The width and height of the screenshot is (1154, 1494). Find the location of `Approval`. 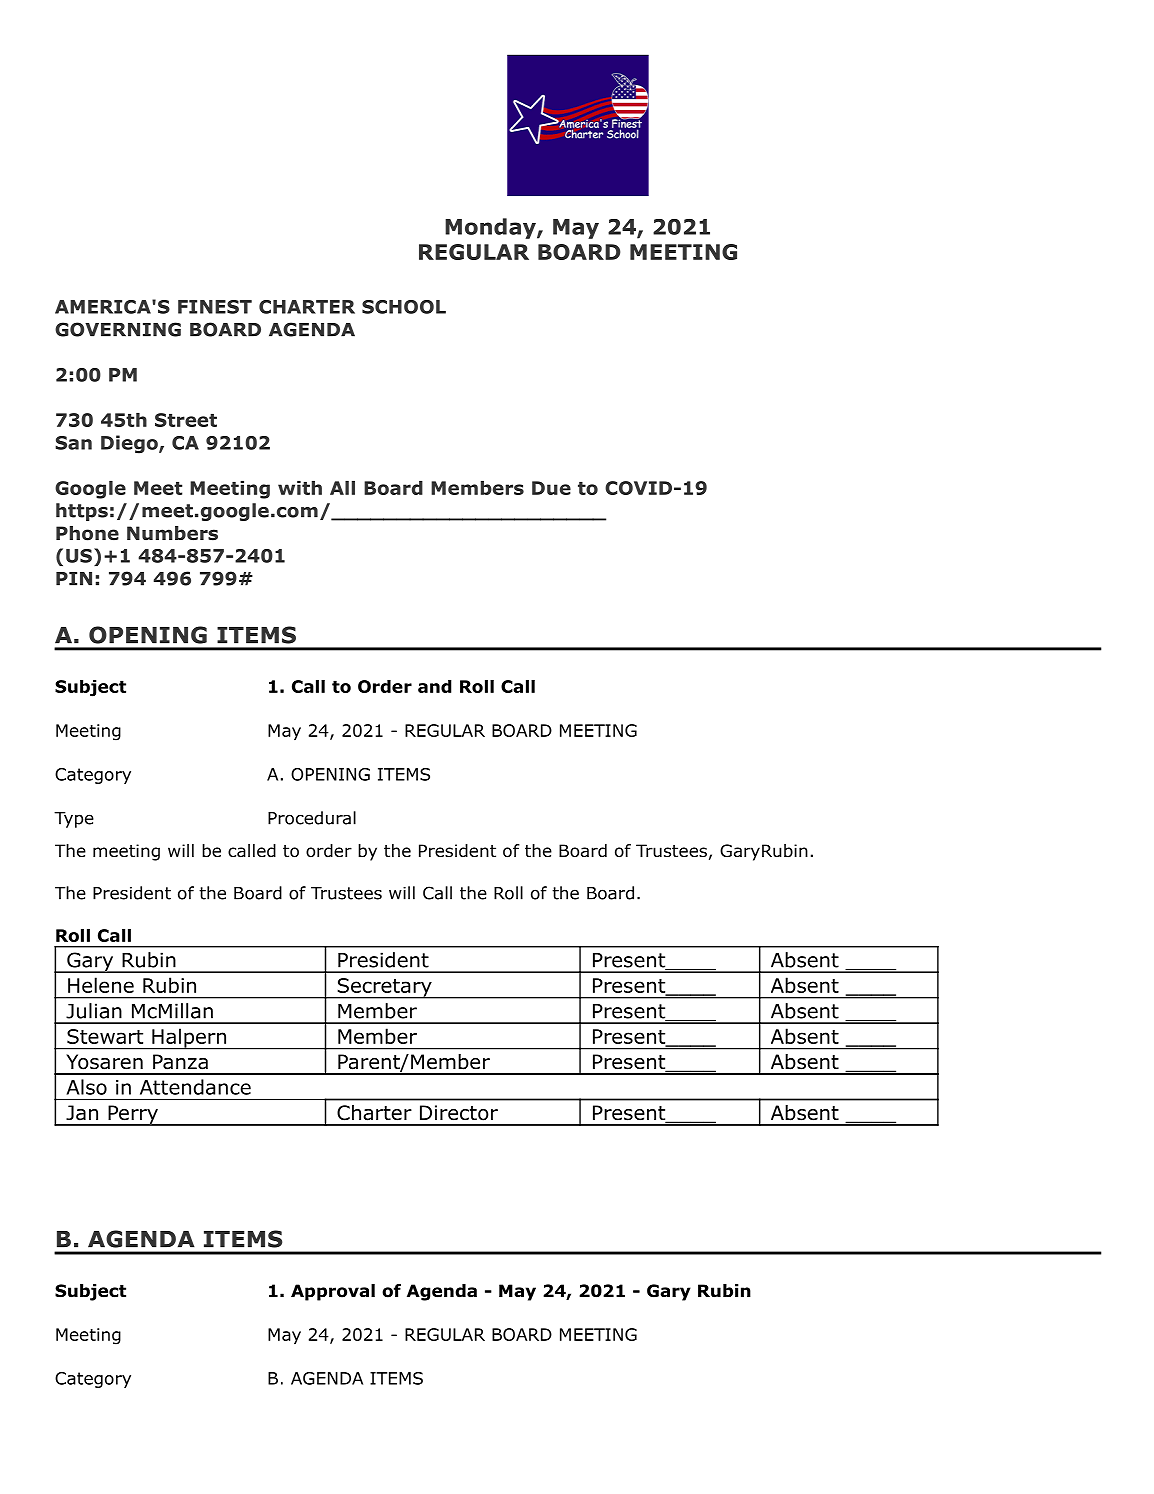

Approval is located at coordinates (333, 1292).
